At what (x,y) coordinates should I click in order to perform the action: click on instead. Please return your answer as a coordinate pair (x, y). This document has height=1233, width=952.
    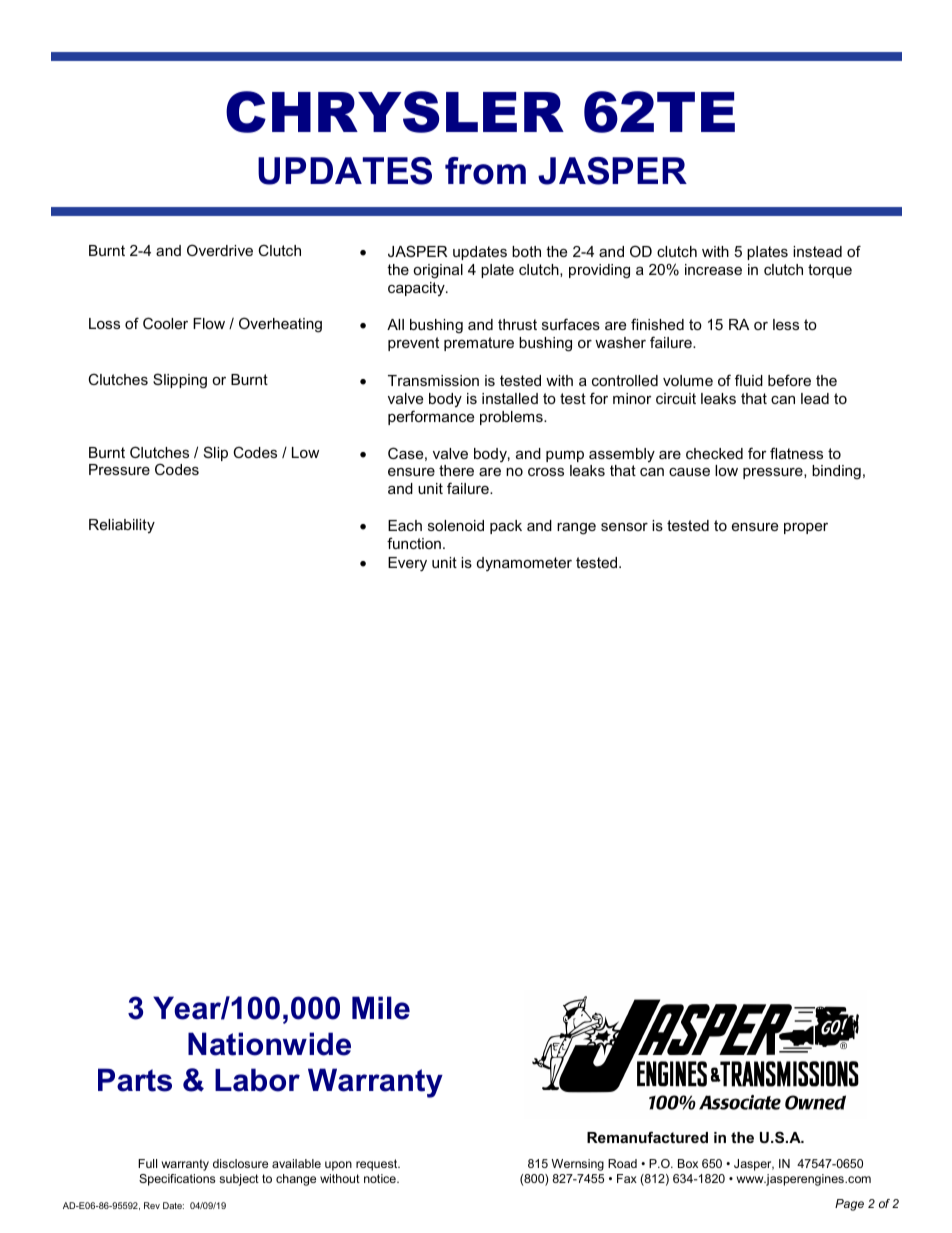
    Looking at the image, I should click on (817, 251).
